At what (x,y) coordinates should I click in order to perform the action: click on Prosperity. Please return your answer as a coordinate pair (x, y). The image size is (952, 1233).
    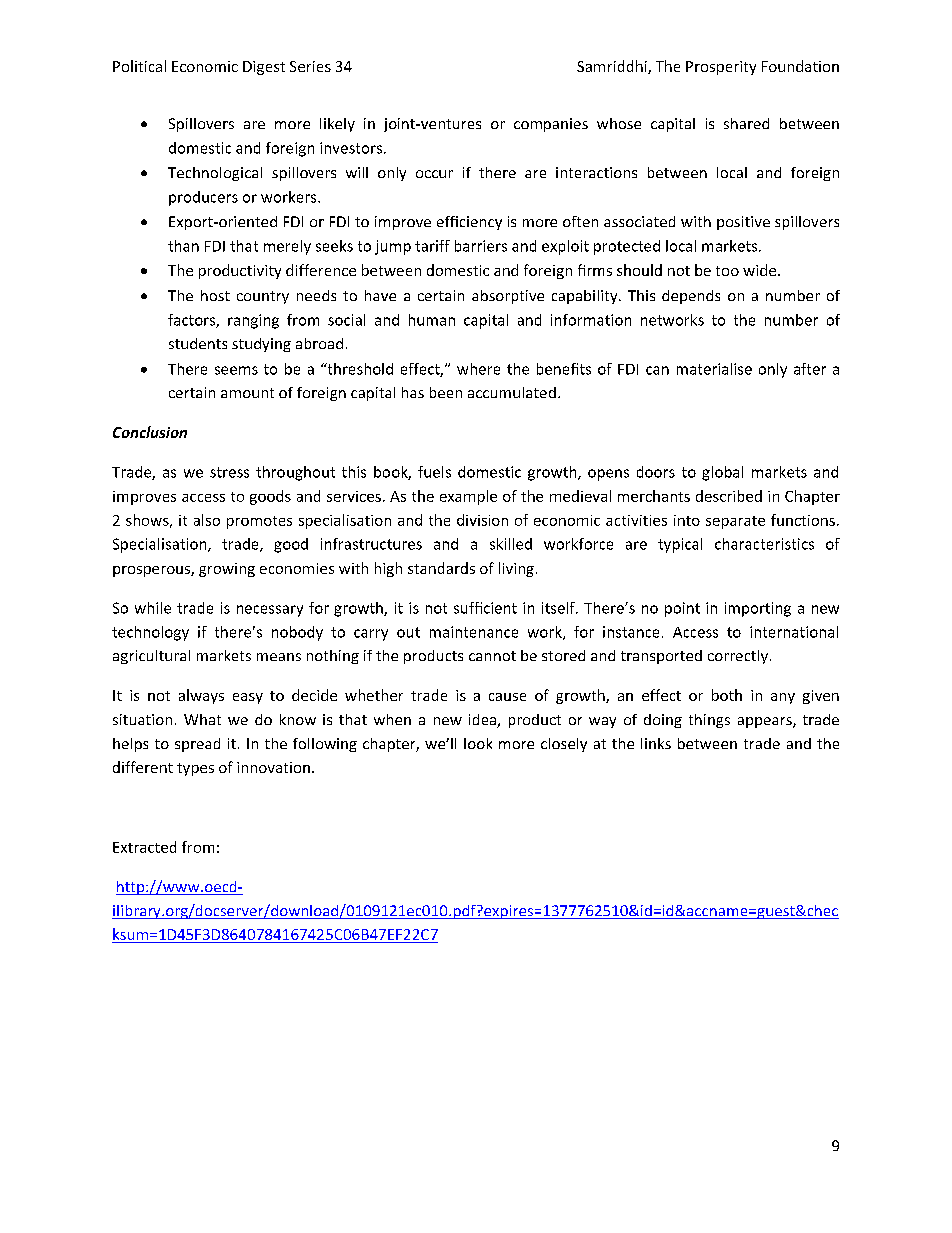
    Looking at the image, I should click on (721, 68).
